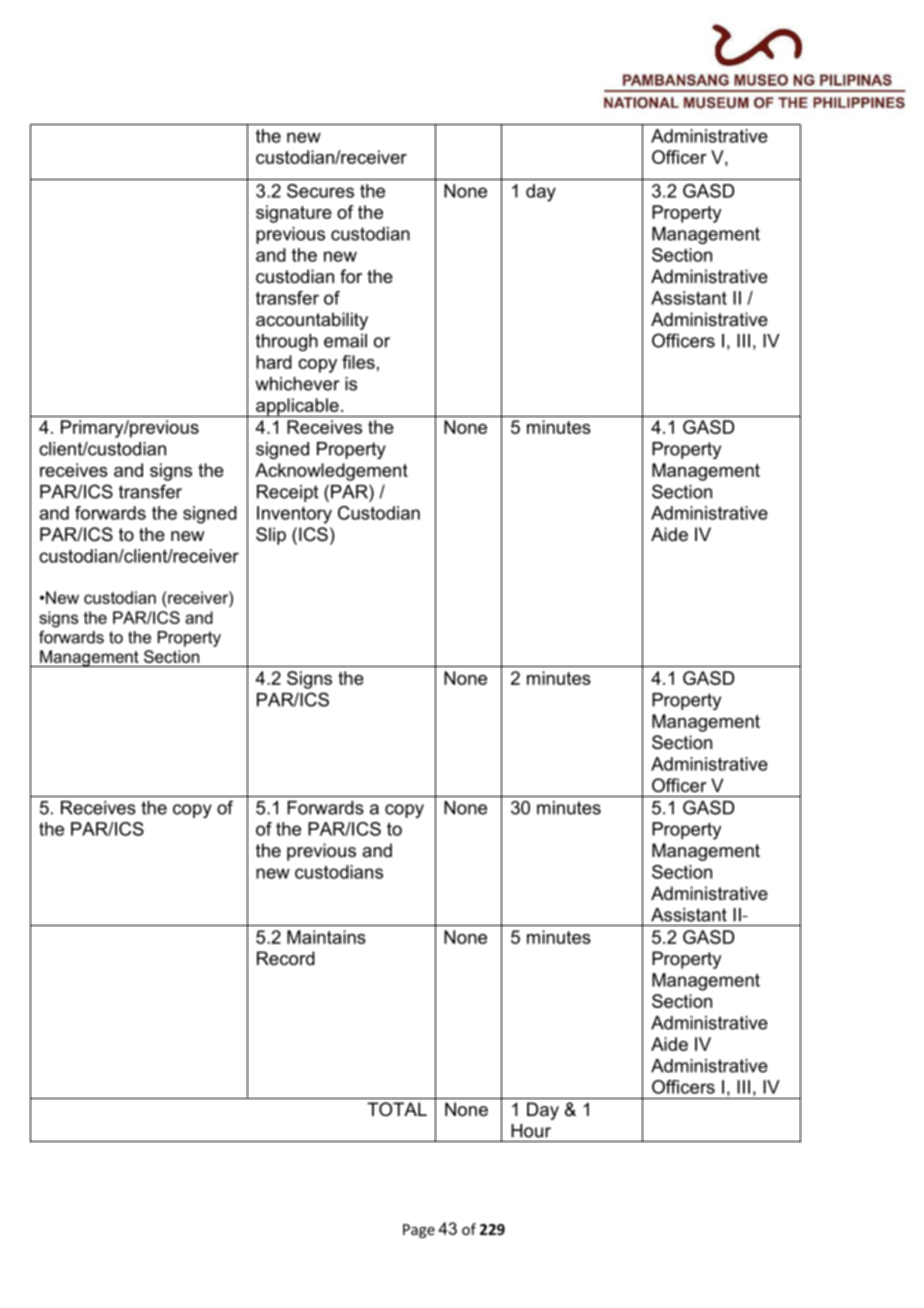 This screenshot has width=924, height=1308. I want to click on Maintains, so click(326, 937).
